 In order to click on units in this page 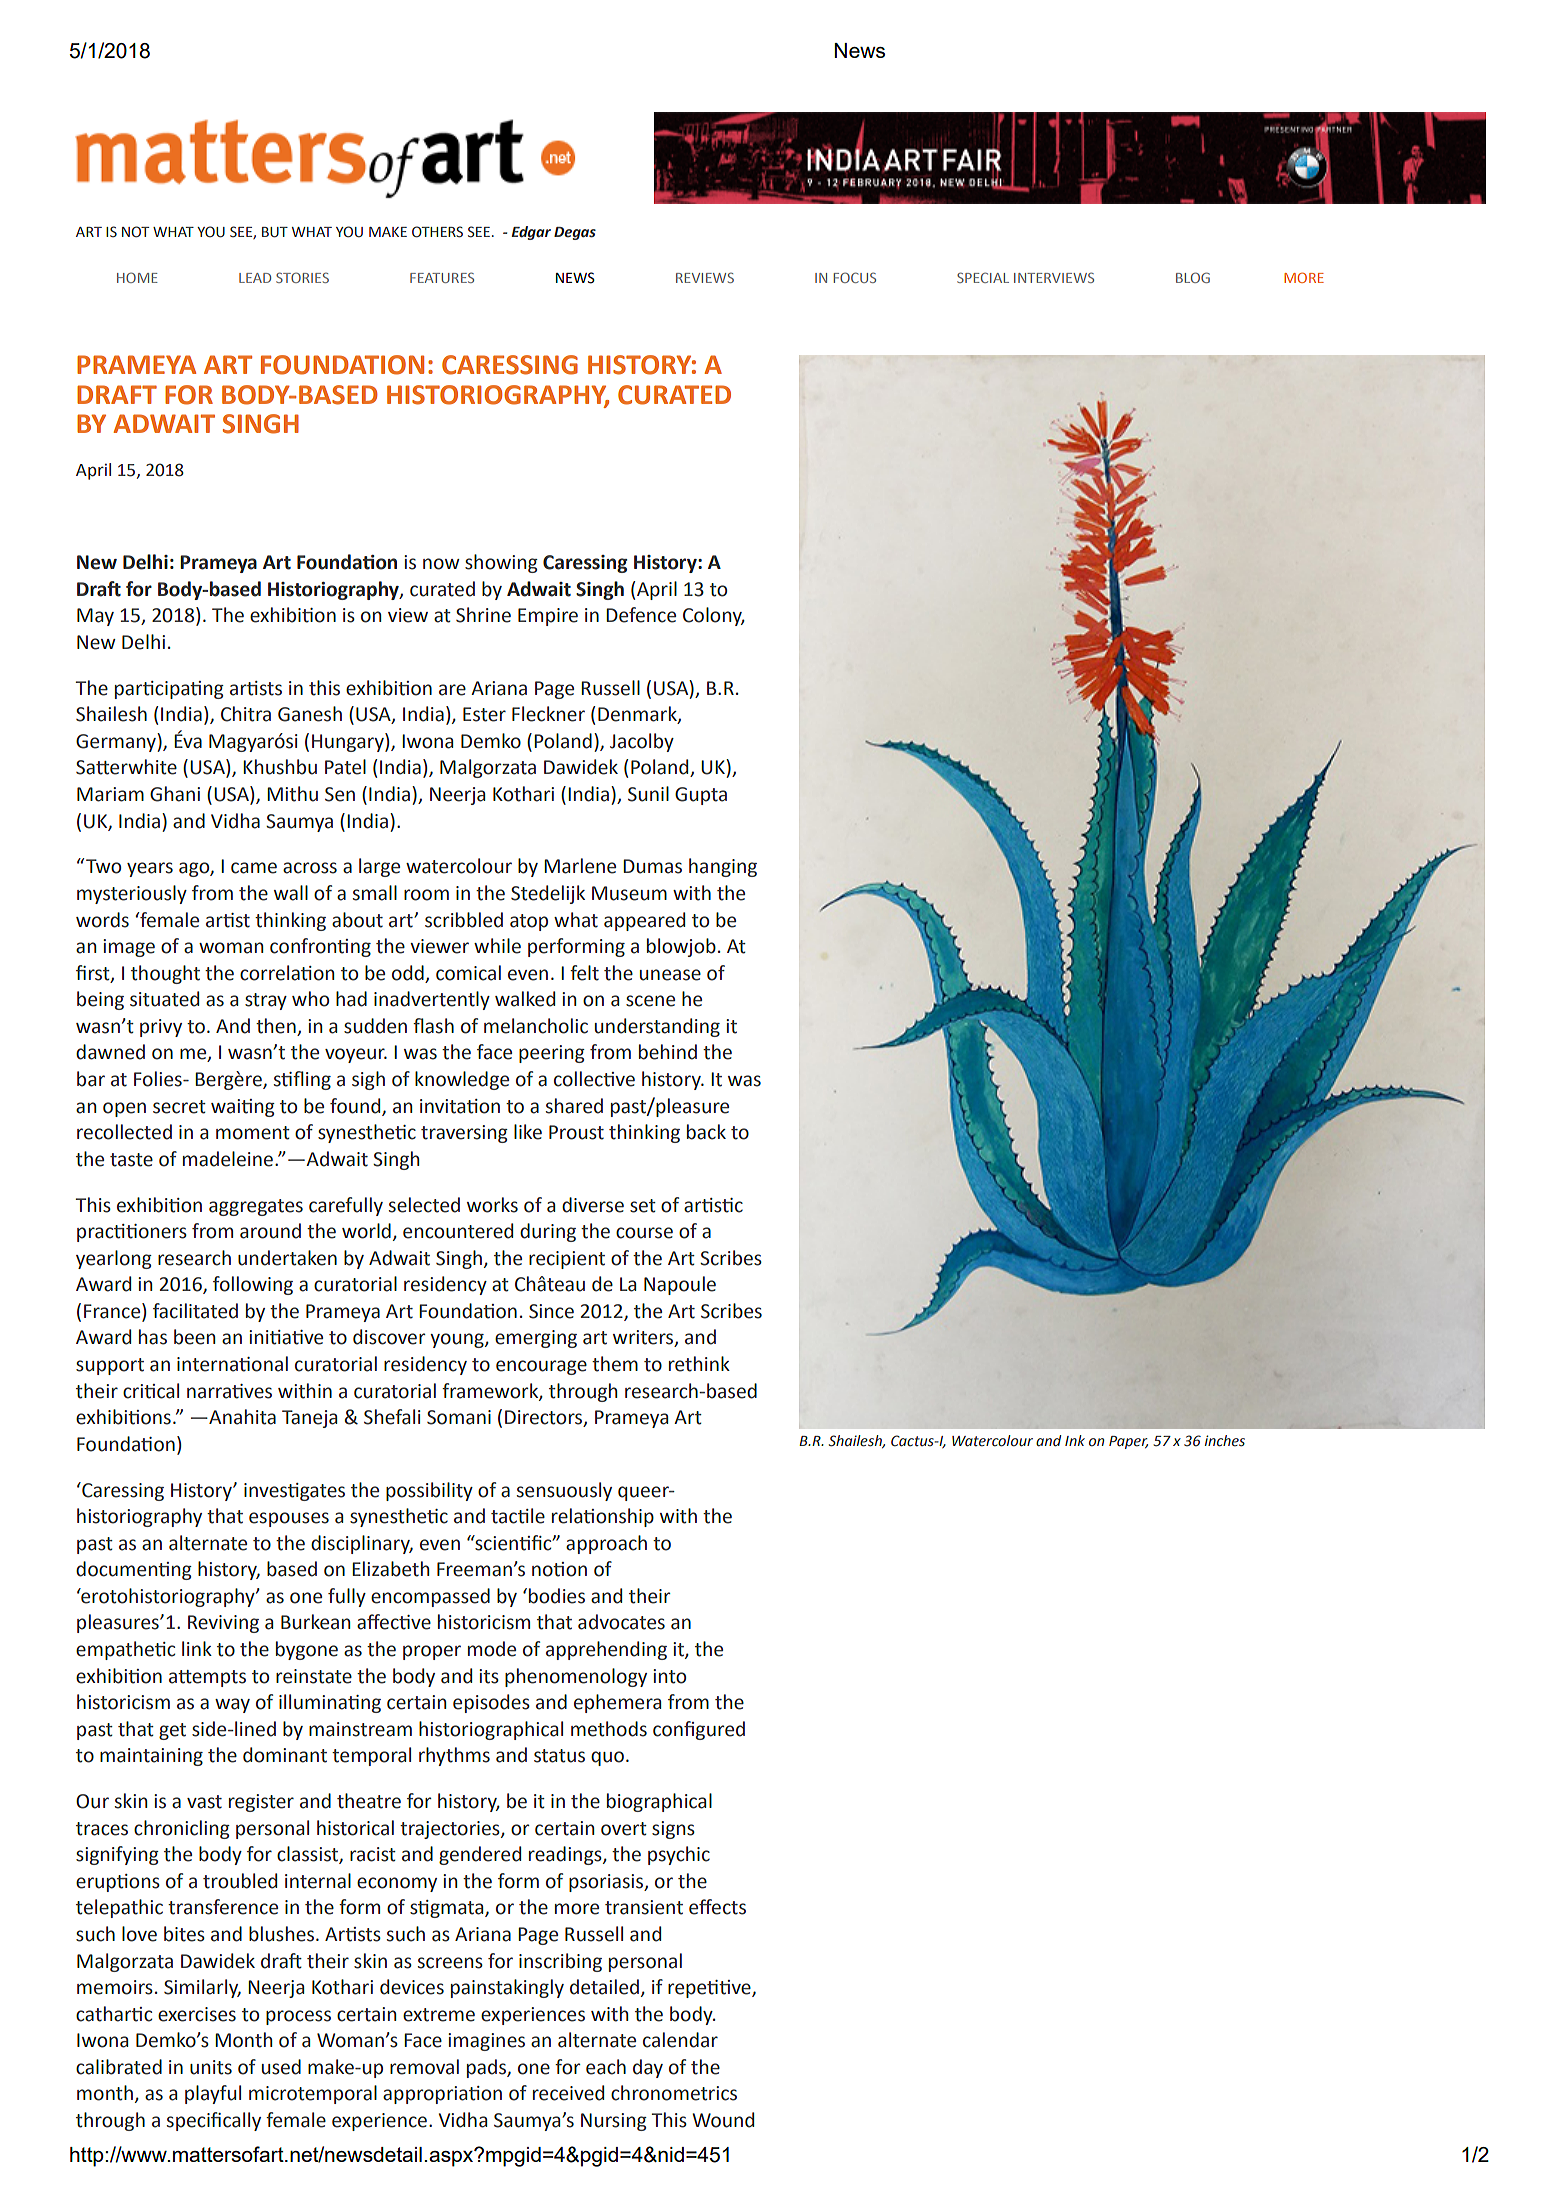, I will do `click(211, 2067)`.
